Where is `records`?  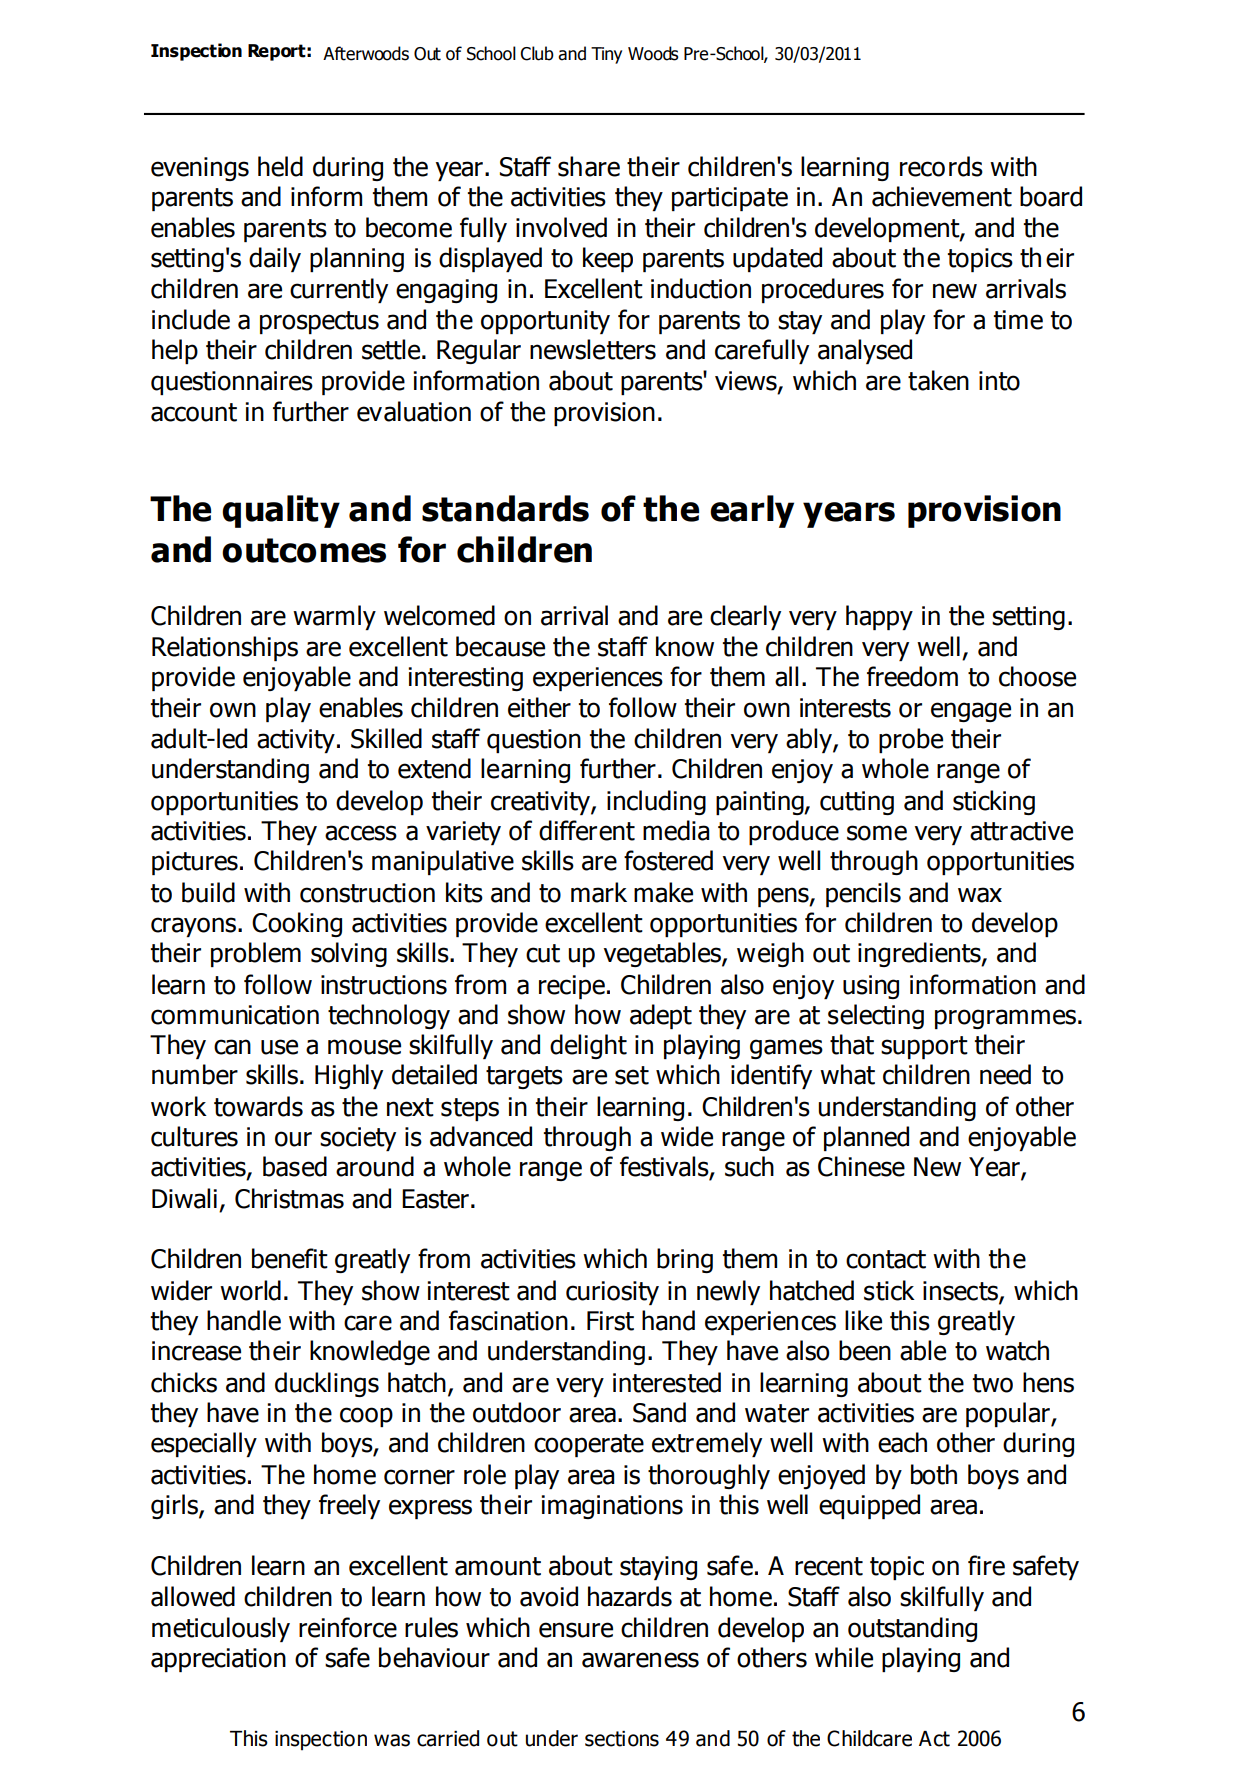
records is located at coordinates (941, 166).
